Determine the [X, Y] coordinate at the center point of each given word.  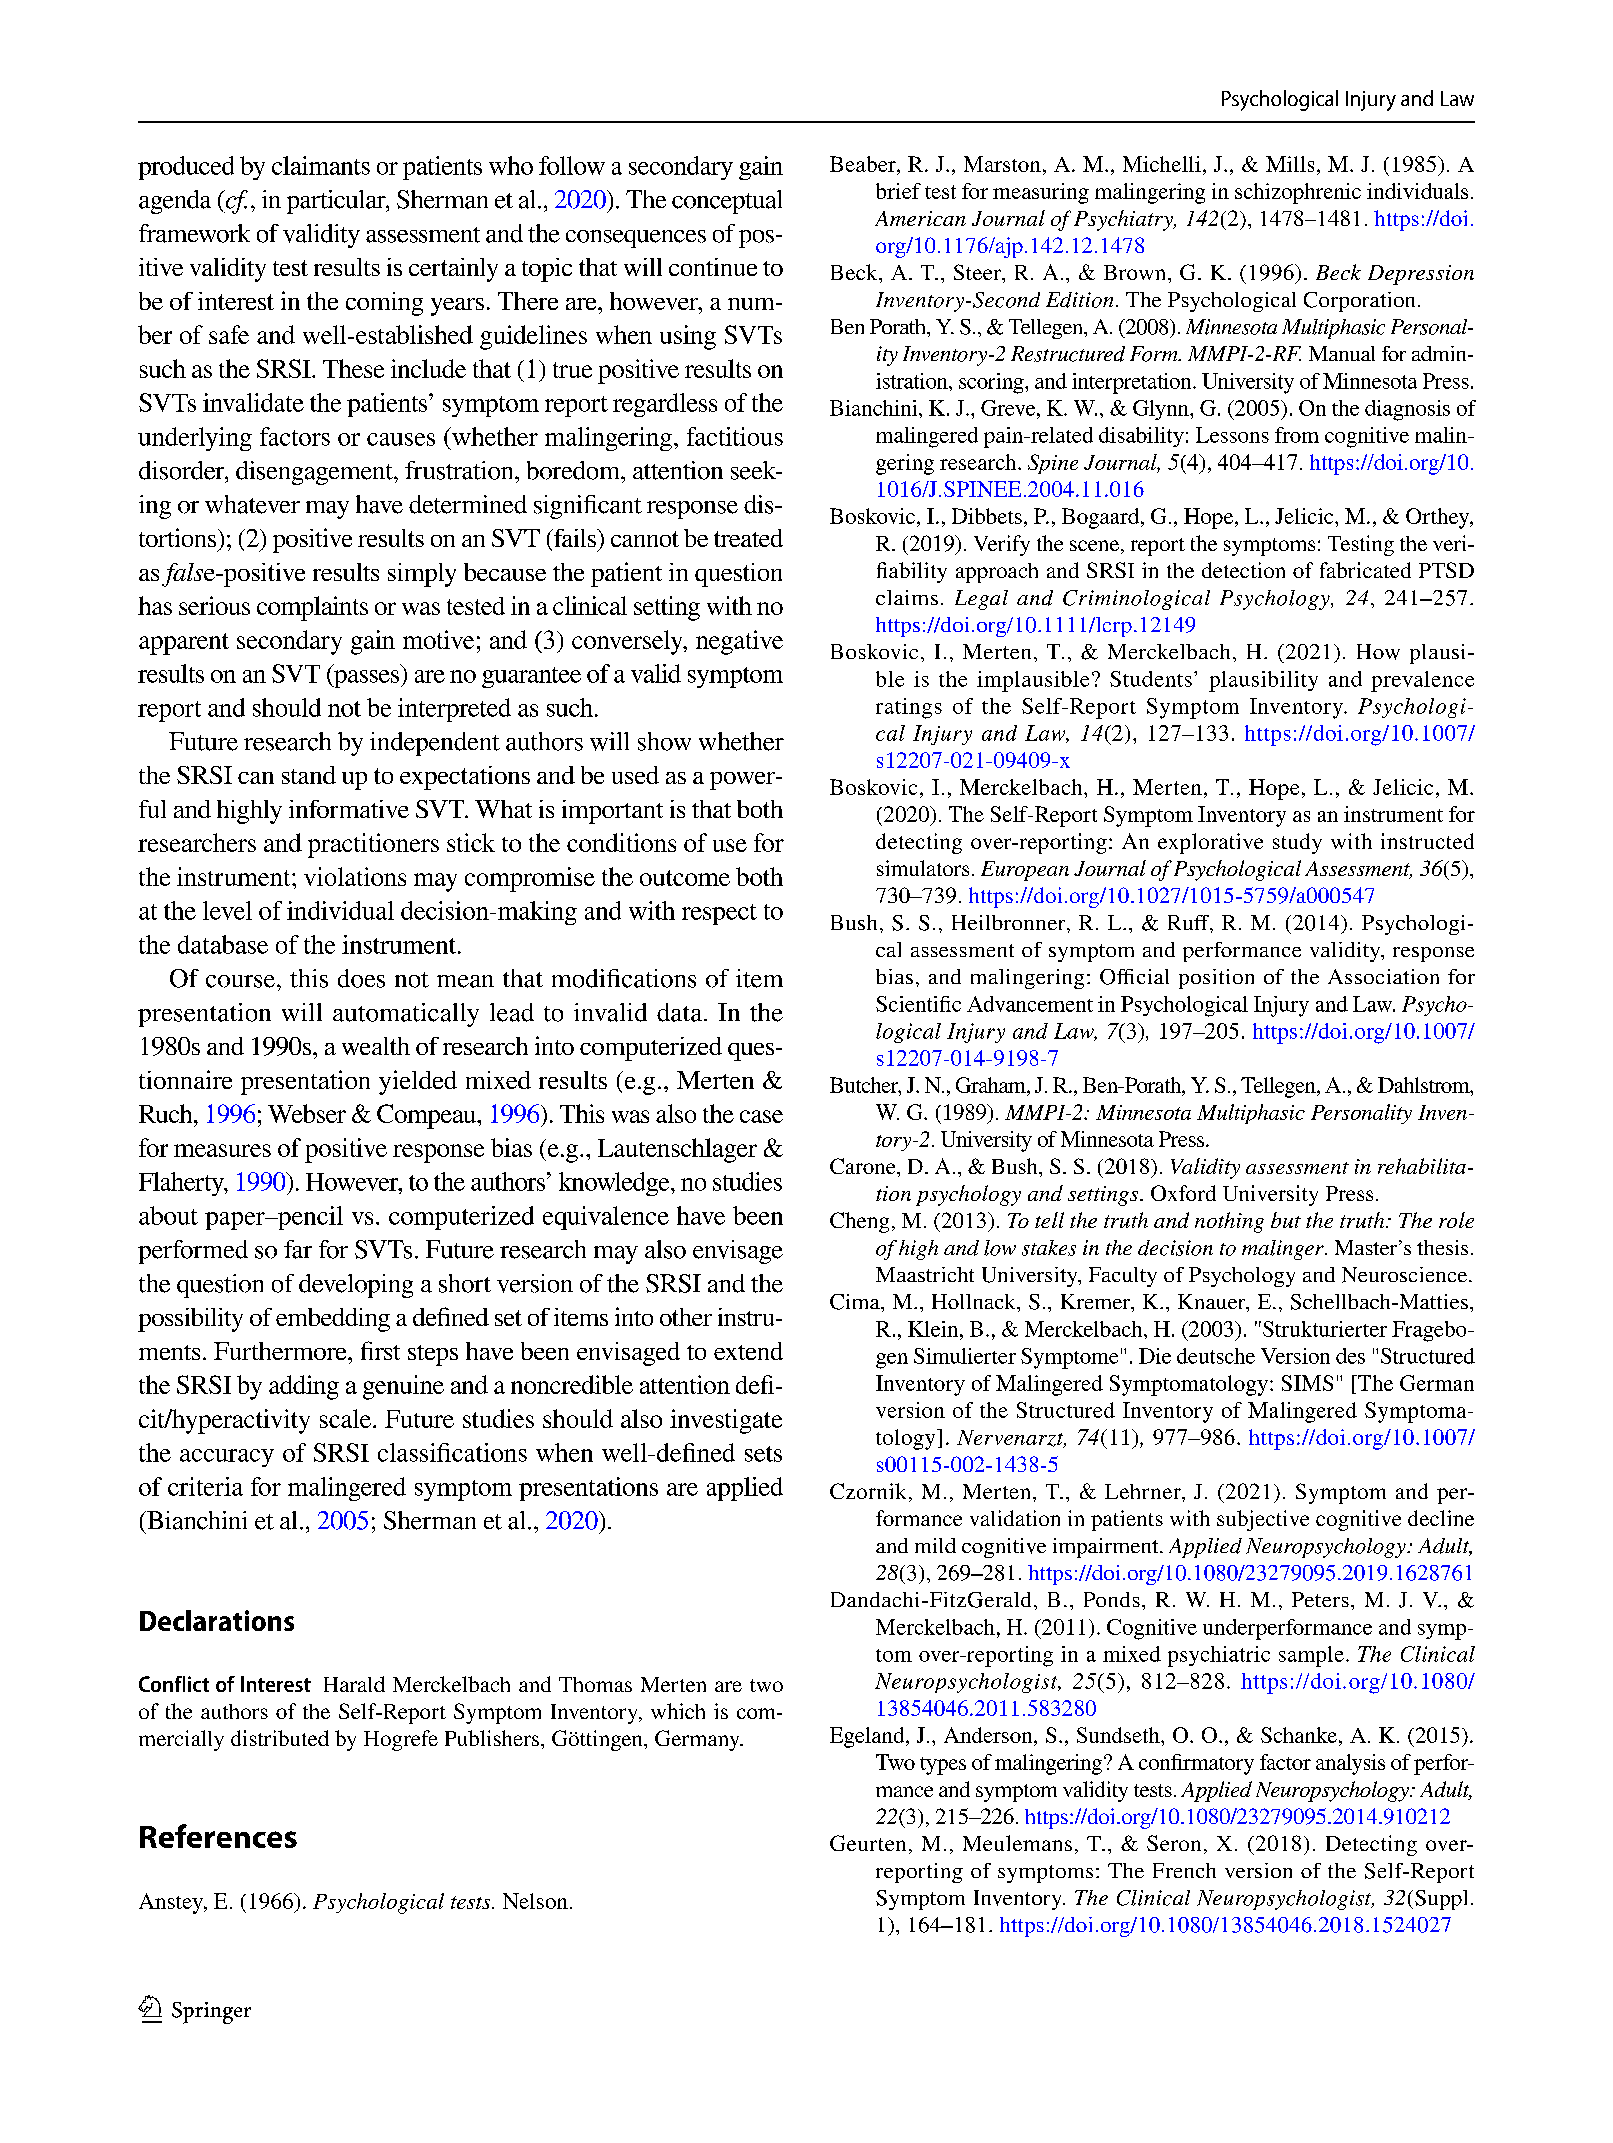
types [943, 1766]
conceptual [727, 202]
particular [337, 202]
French [1184, 1870]
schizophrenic [1298, 193]
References [218, 1836]
